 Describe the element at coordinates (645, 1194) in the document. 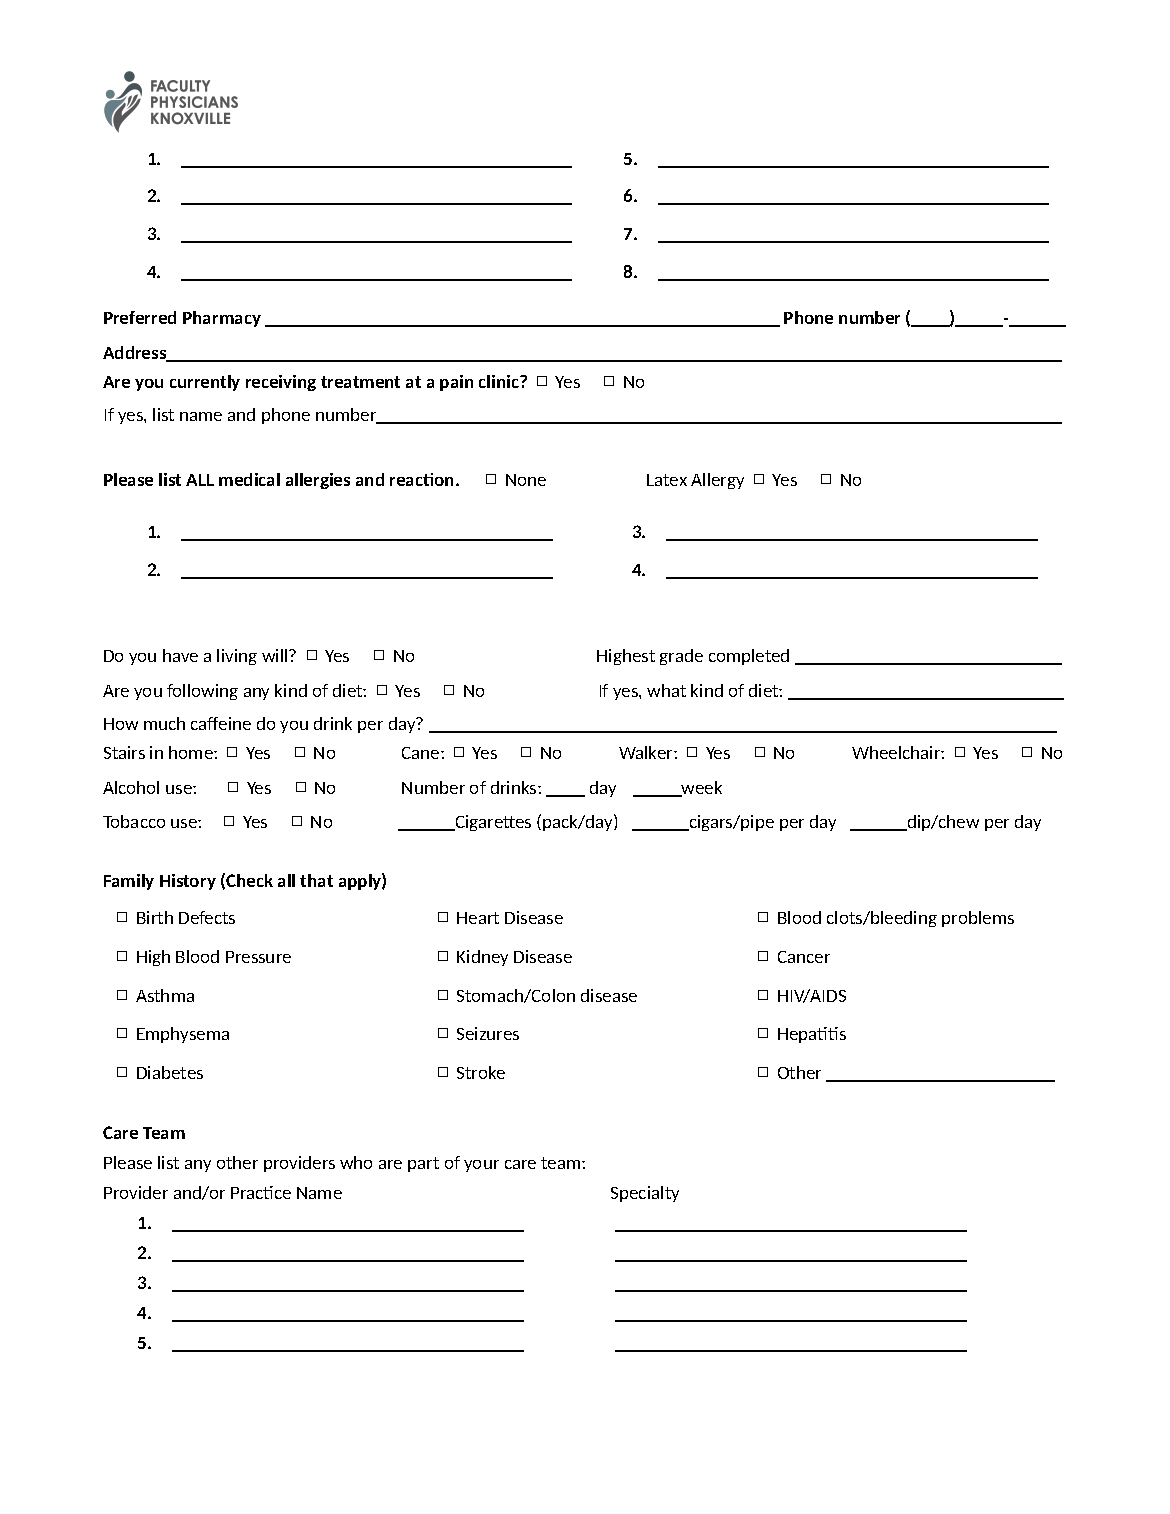

I see `Specialty` at that location.
